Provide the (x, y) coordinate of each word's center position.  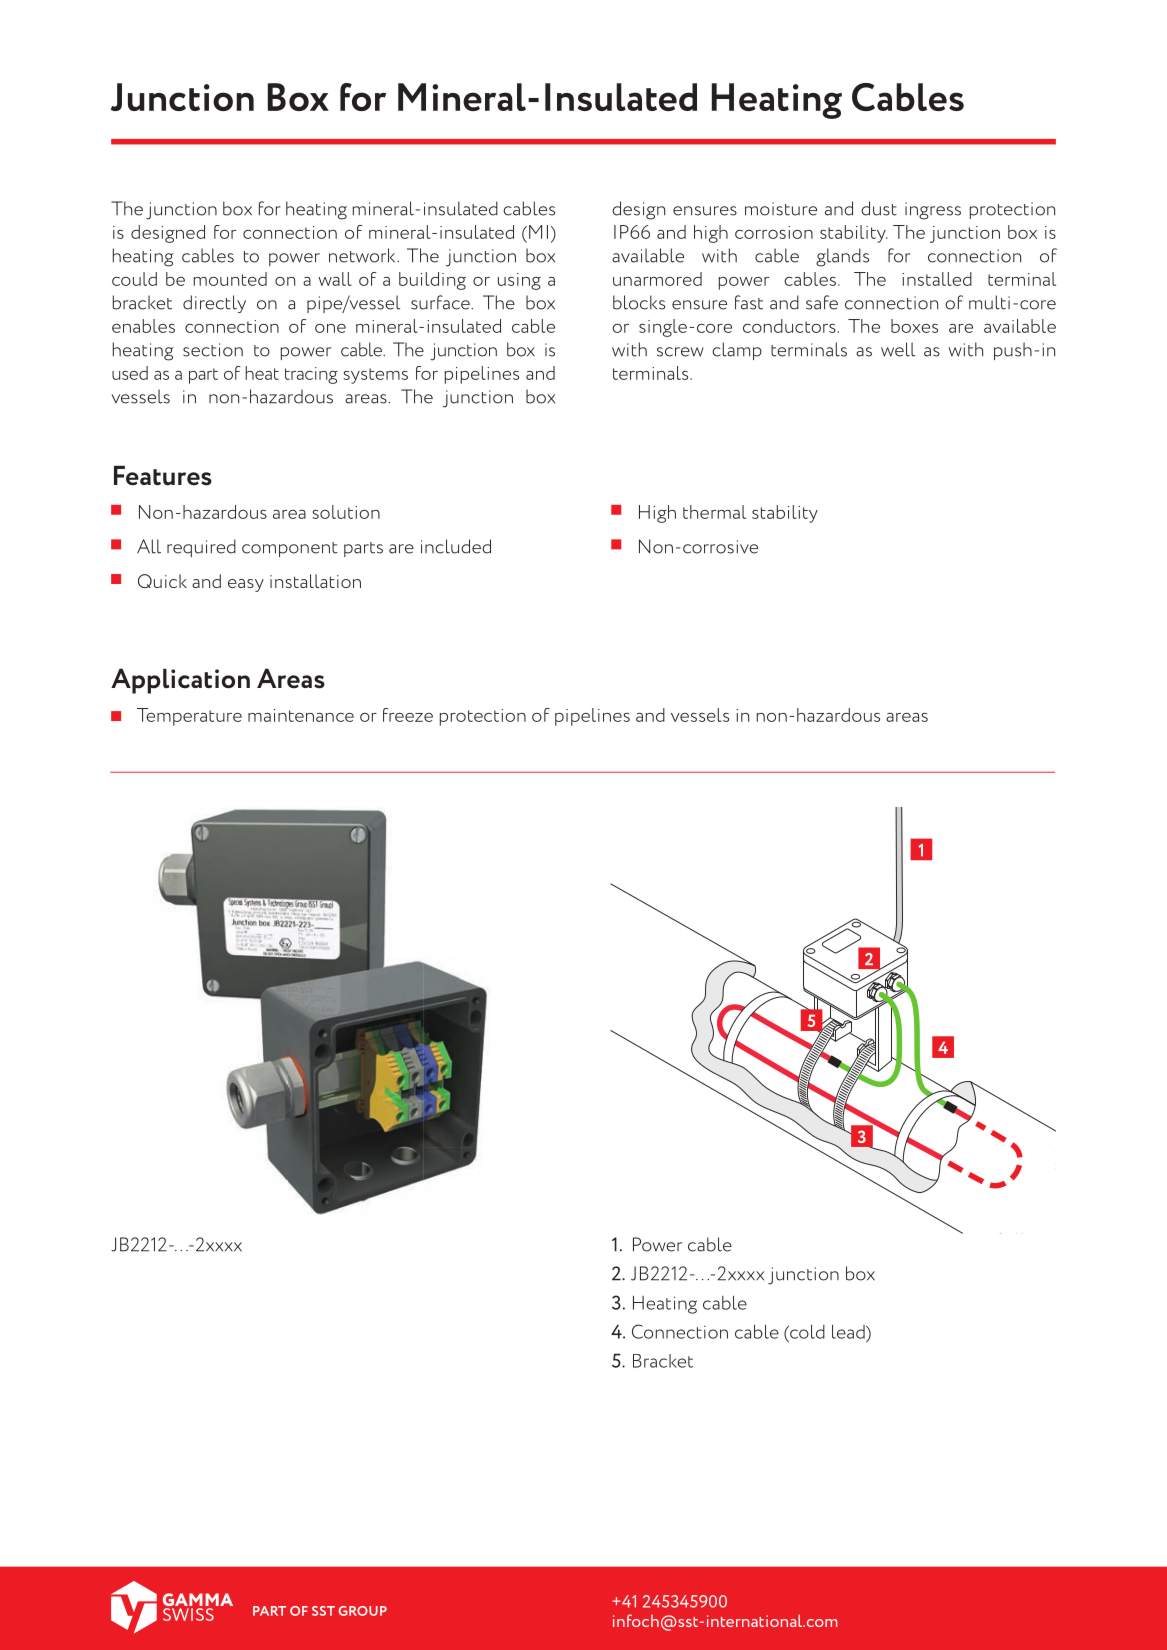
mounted (230, 279)
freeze (408, 715)
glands (842, 257)
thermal (714, 512)
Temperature (189, 717)
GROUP (363, 1611)
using (519, 281)
